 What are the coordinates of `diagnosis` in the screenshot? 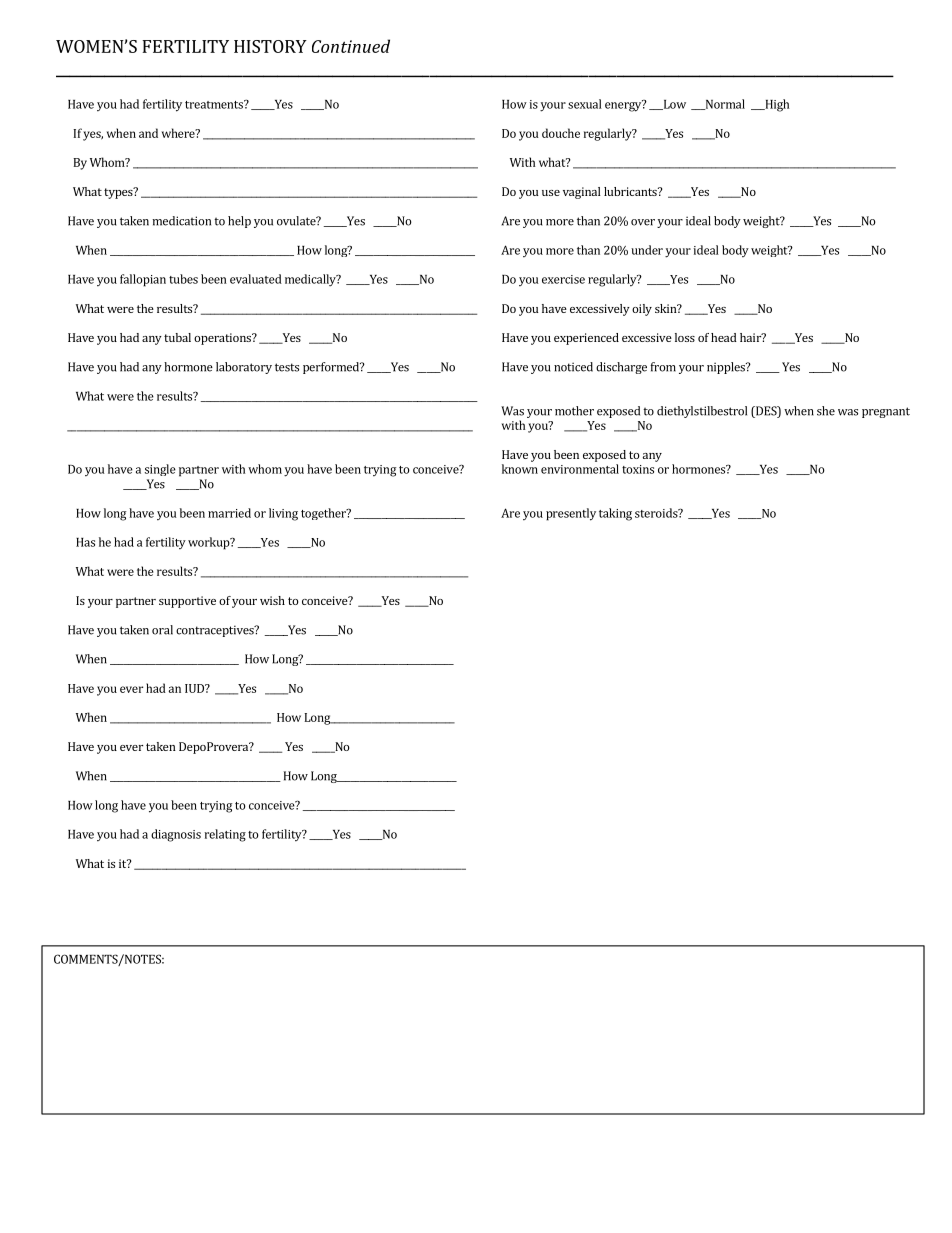 It's located at (176, 835).
